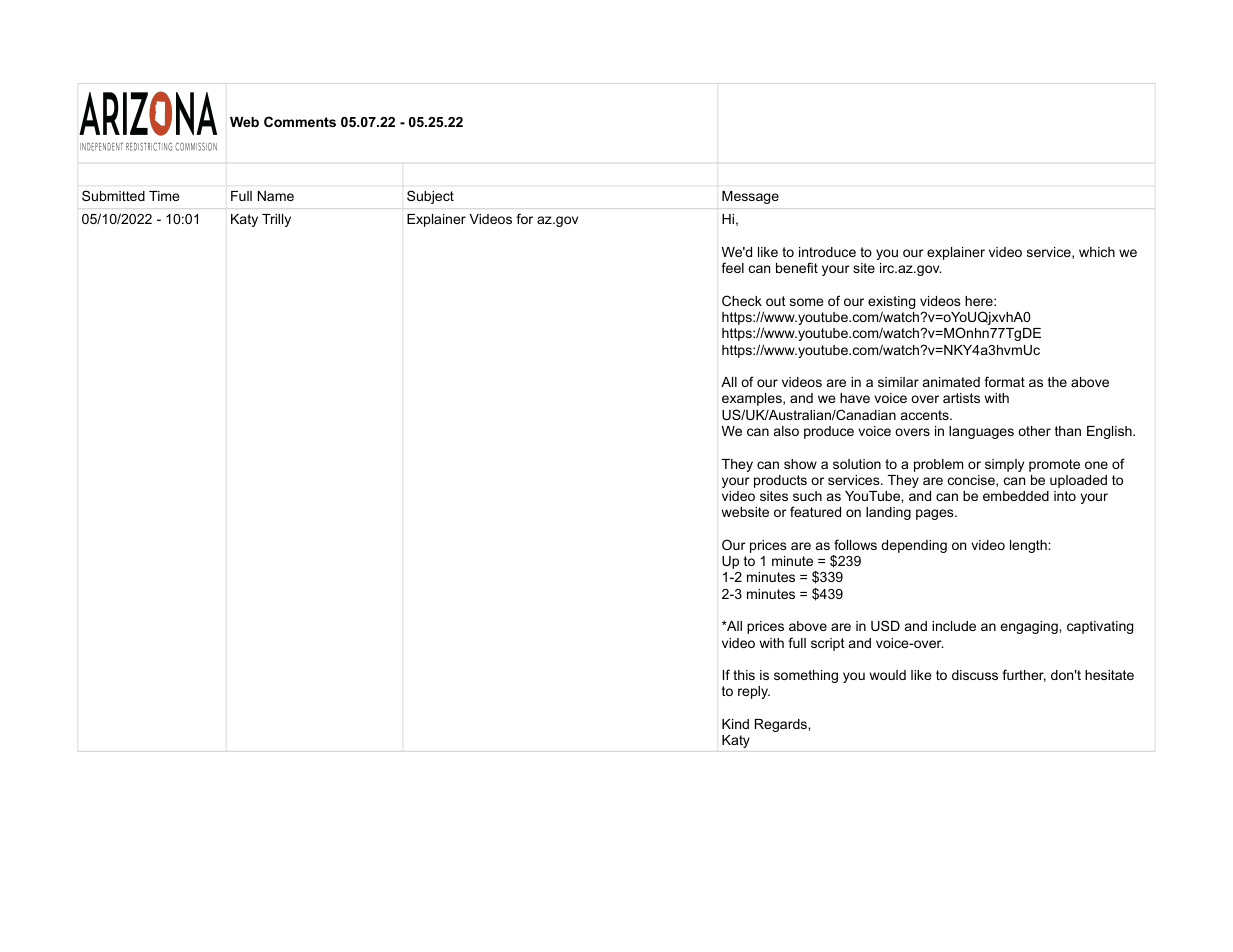  What do you see at coordinates (827, 252) in the page?
I see `introduce` at bounding box center [827, 252].
